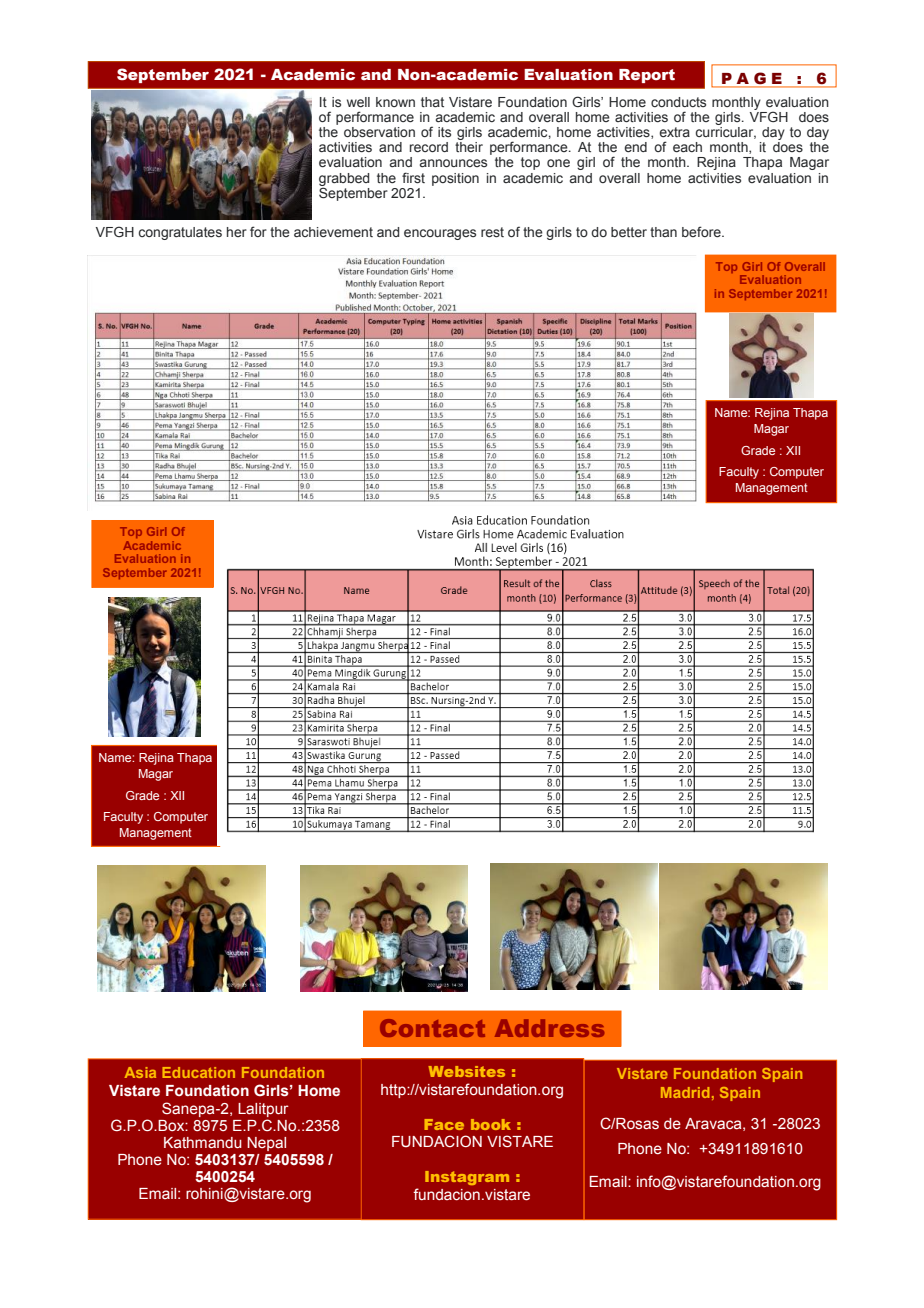  Describe the element at coordinates (549, 1028) in the screenshot. I see `Address` at that location.
